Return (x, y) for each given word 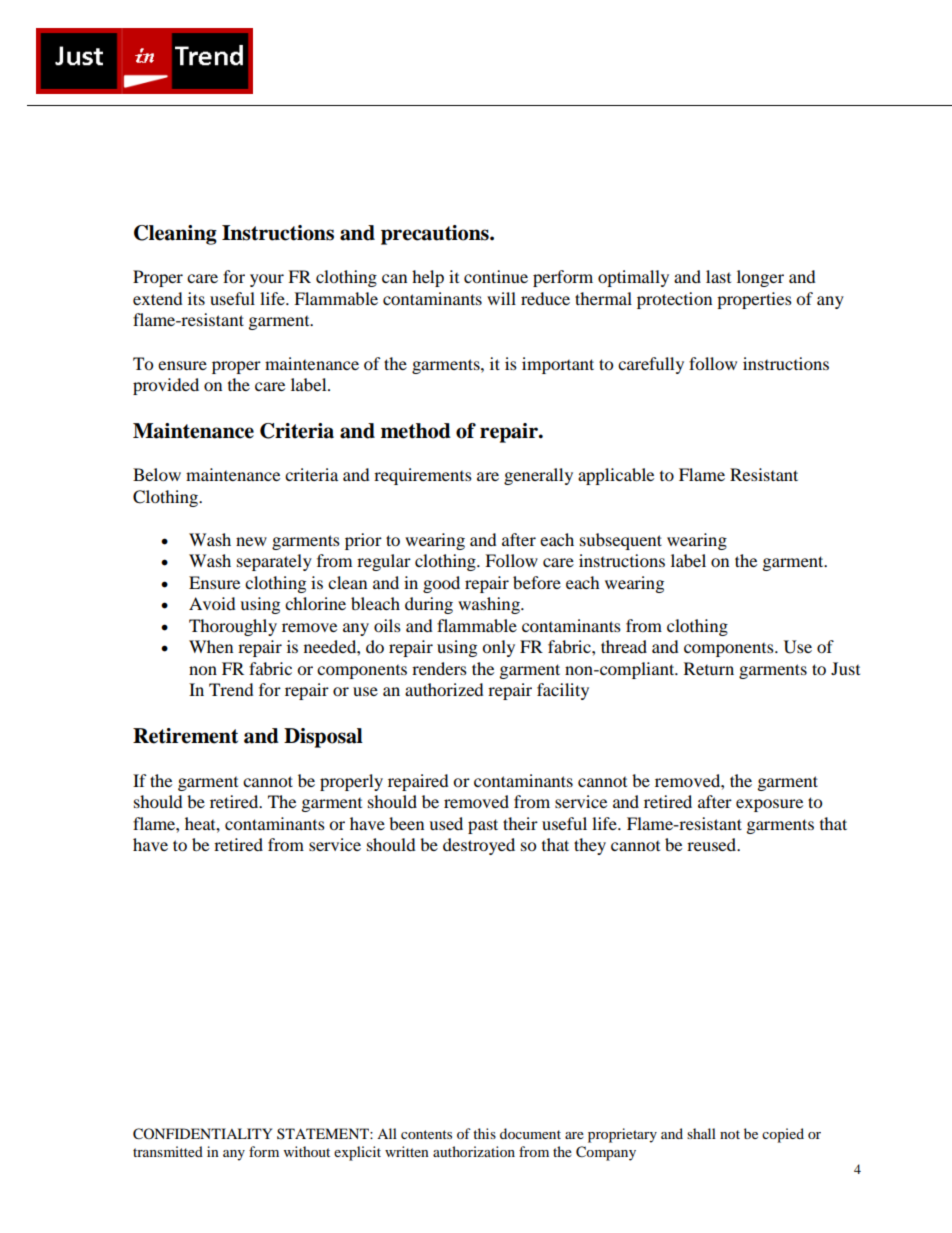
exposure (769, 805)
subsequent (621, 541)
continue (496, 276)
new (251, 541)
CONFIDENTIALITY (202, 1134)
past (483, 826)
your (267, 280)
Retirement (185, 736)
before (537, 582)
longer (760, 278)
